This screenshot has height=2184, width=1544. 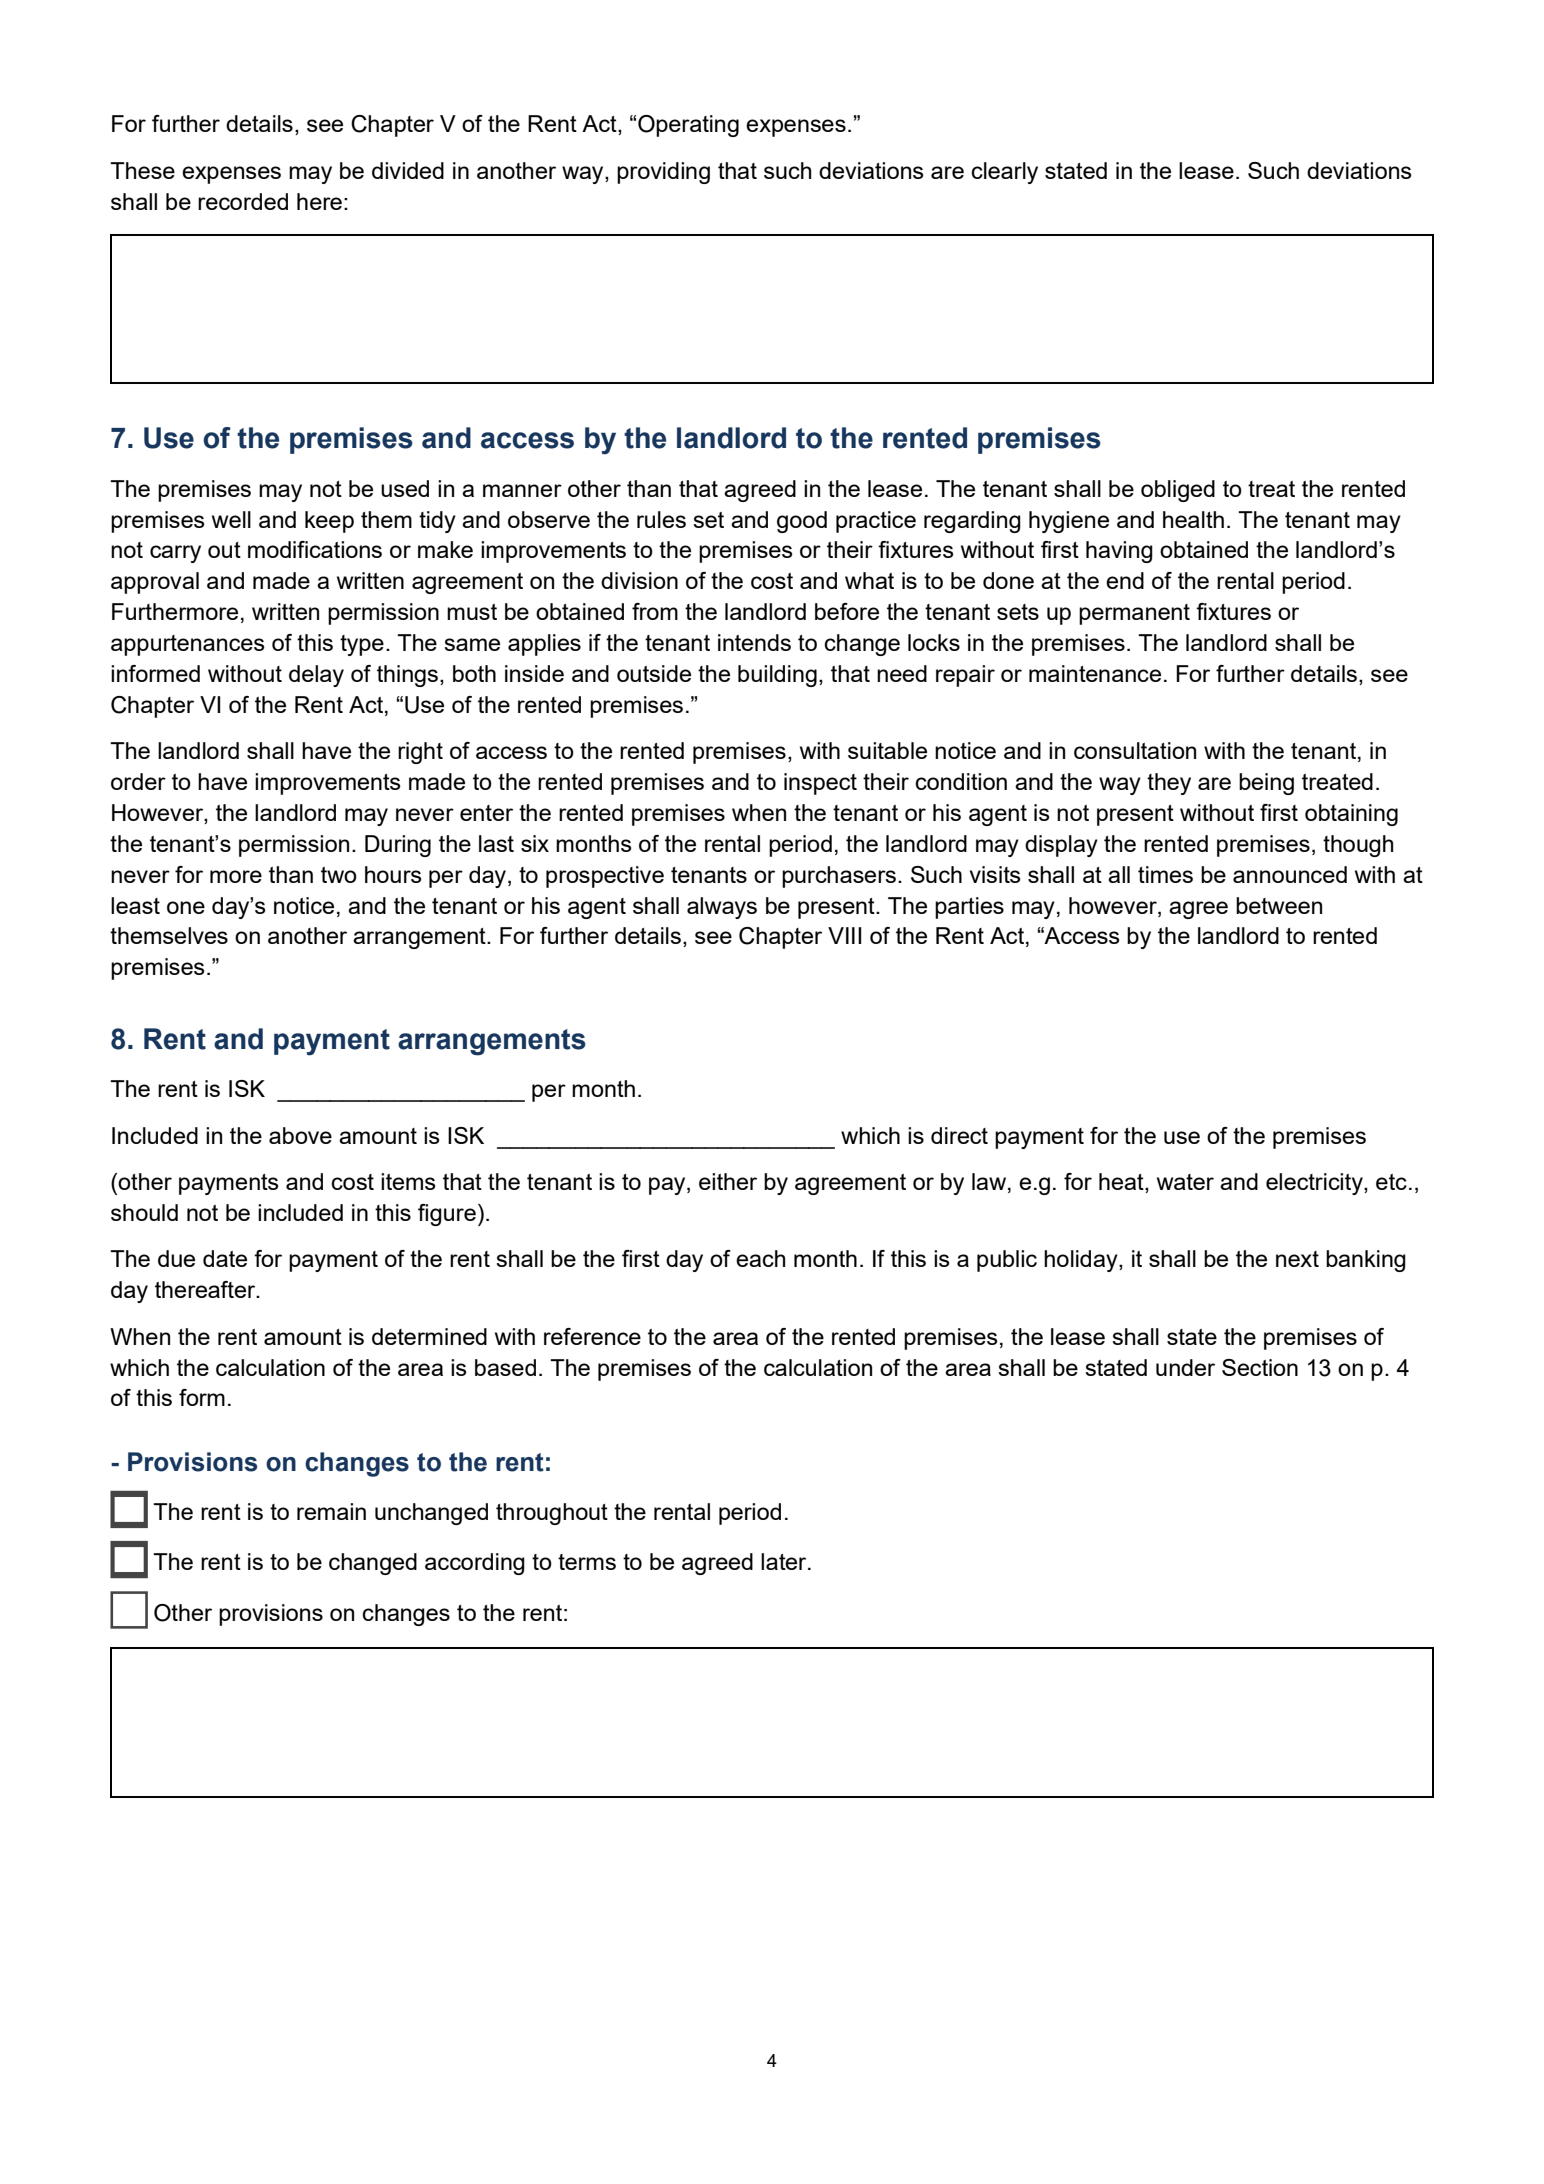 I want to click on either, so click(x=728, y=1181).
